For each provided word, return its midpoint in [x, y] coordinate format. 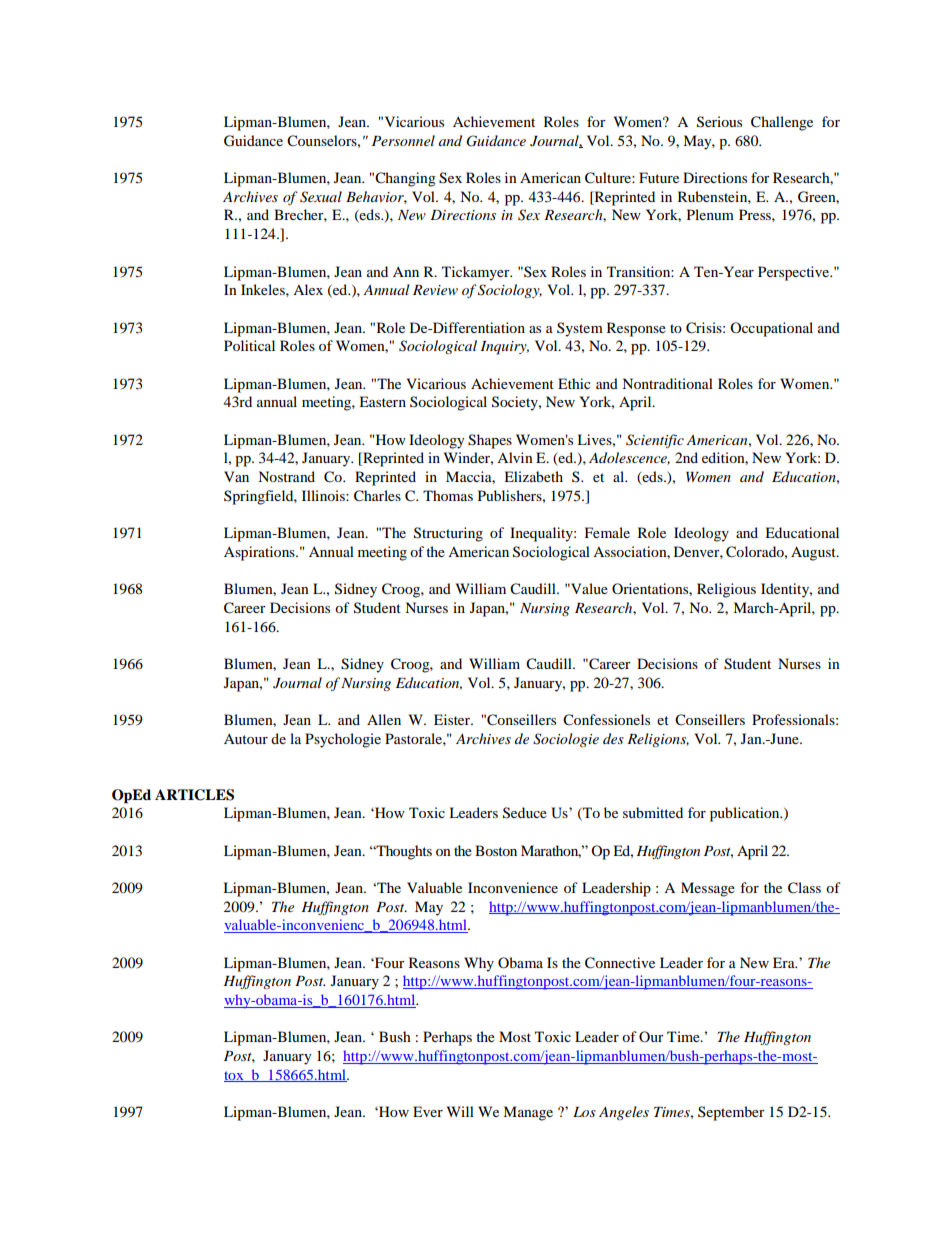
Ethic [574, 383]
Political [249, 345]
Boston [496, 850]
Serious [719, 122]
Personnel [403, 140]
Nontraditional [667, 383]
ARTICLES [194, 795]
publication [746, 814]
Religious [726, 590]
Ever [428, 1111]
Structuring [448, 534]
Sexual [321, 197]
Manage [528, 1113]
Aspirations [260, 553]
